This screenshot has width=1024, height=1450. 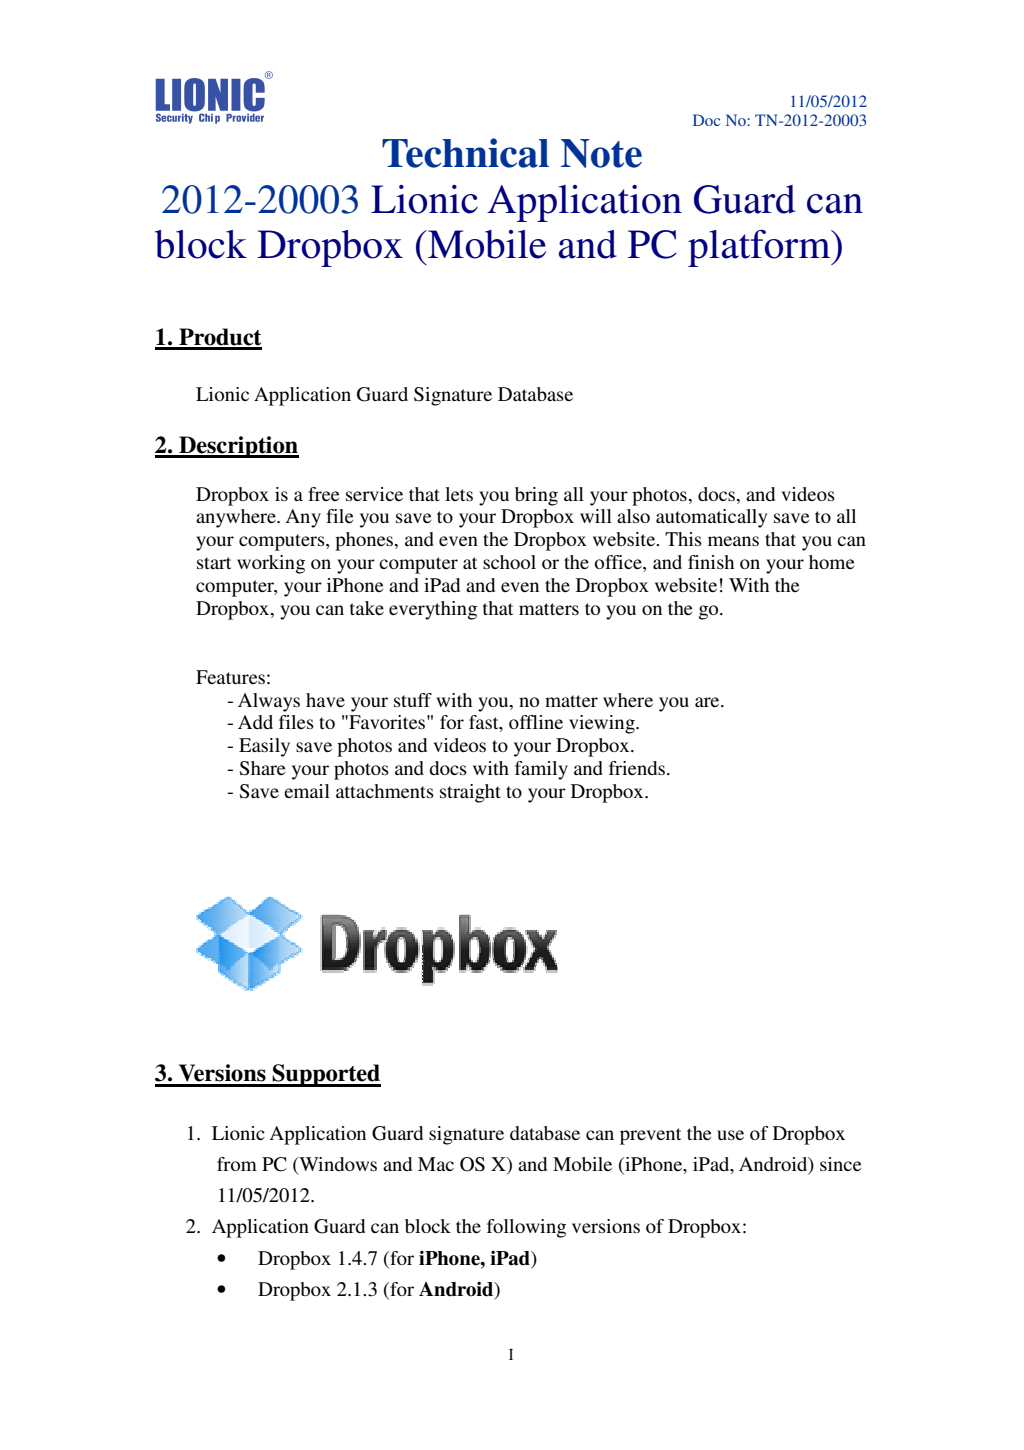 I want to click on friends, so click(x=637, y=768).
